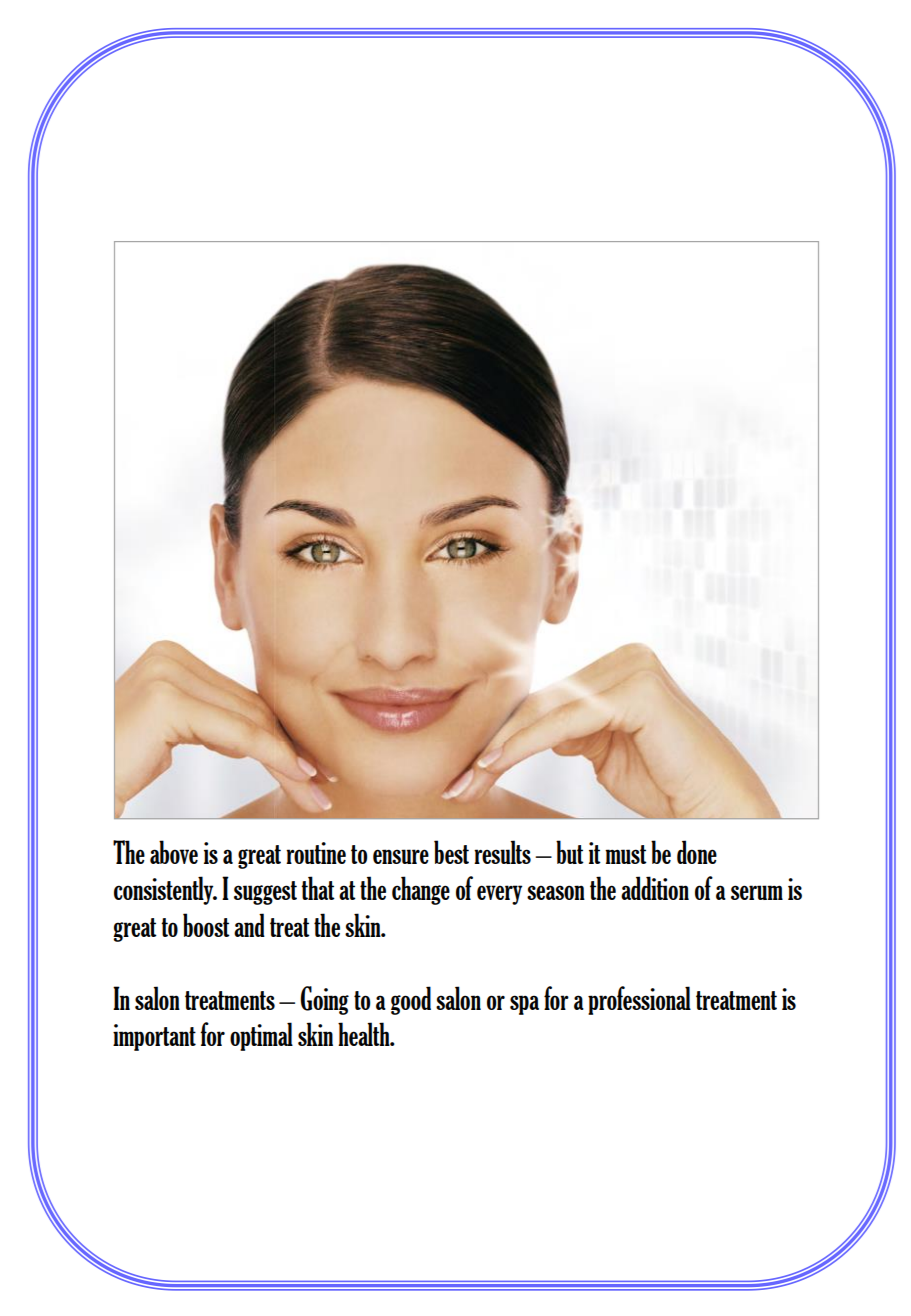 This screenshot has height=1316, width=911. I want to click on done, so click(697, 852).
